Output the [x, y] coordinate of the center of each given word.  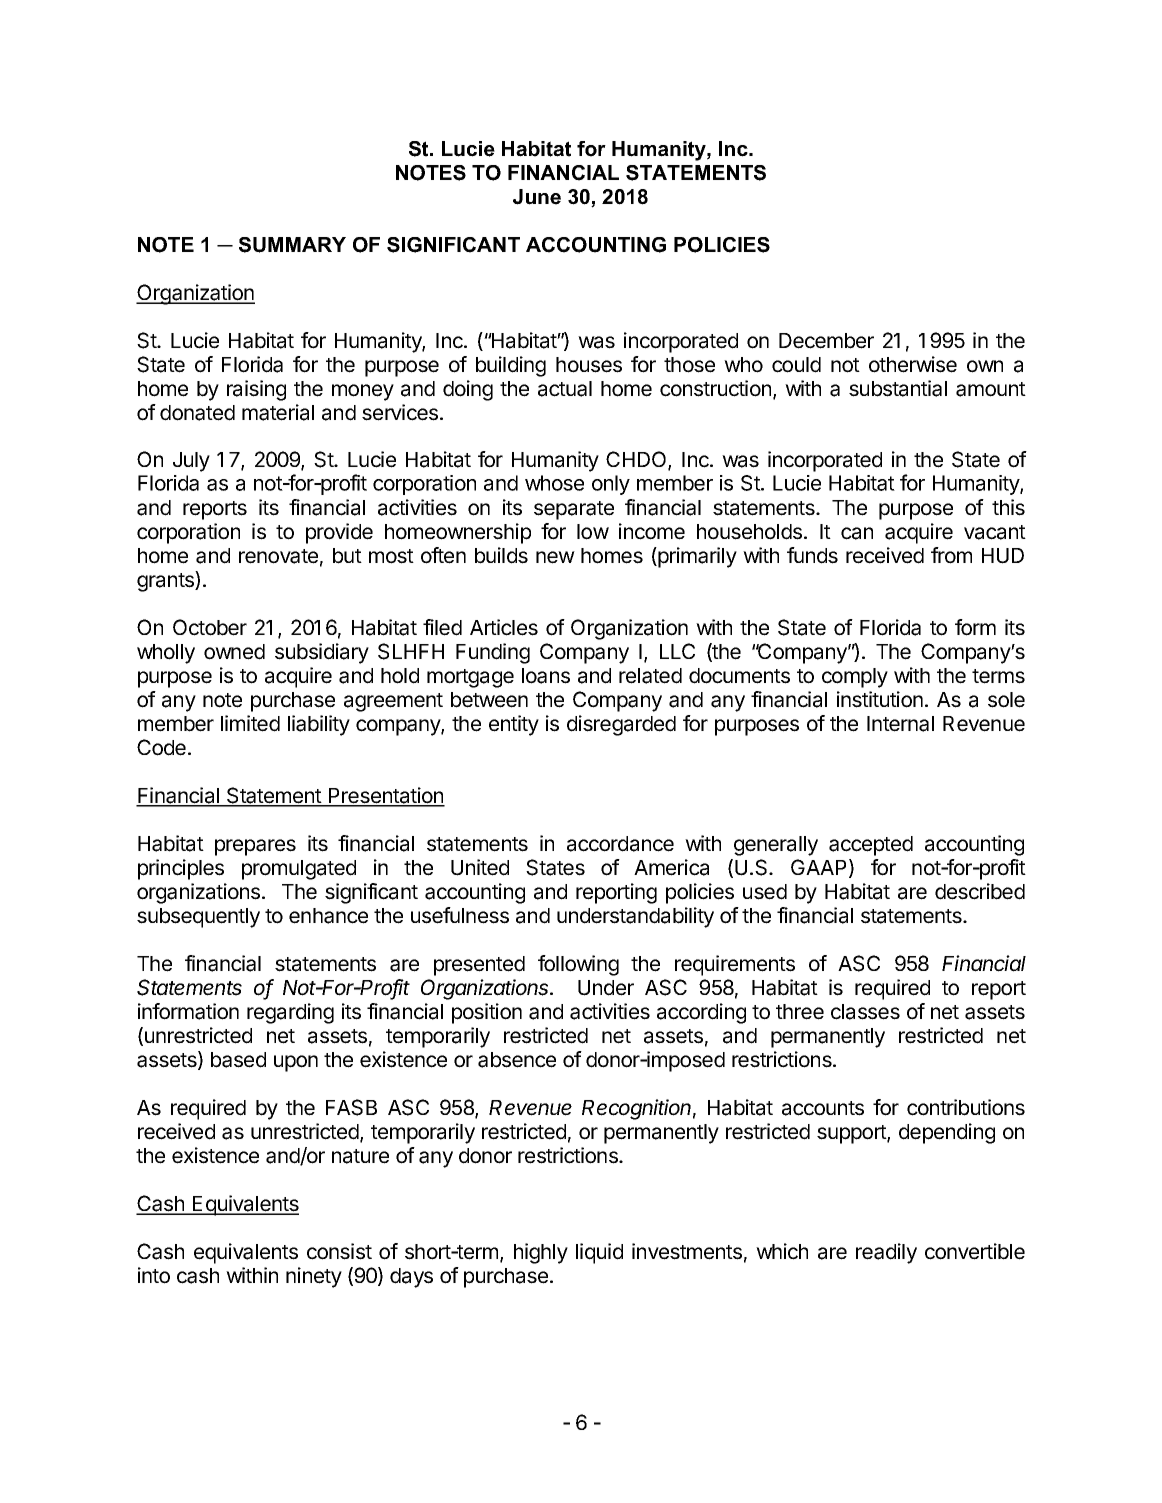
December [826, 341]
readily [886, 1253]
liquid [599, 1253]
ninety [314, 1277]
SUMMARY [292, 245]
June [537, 197]
